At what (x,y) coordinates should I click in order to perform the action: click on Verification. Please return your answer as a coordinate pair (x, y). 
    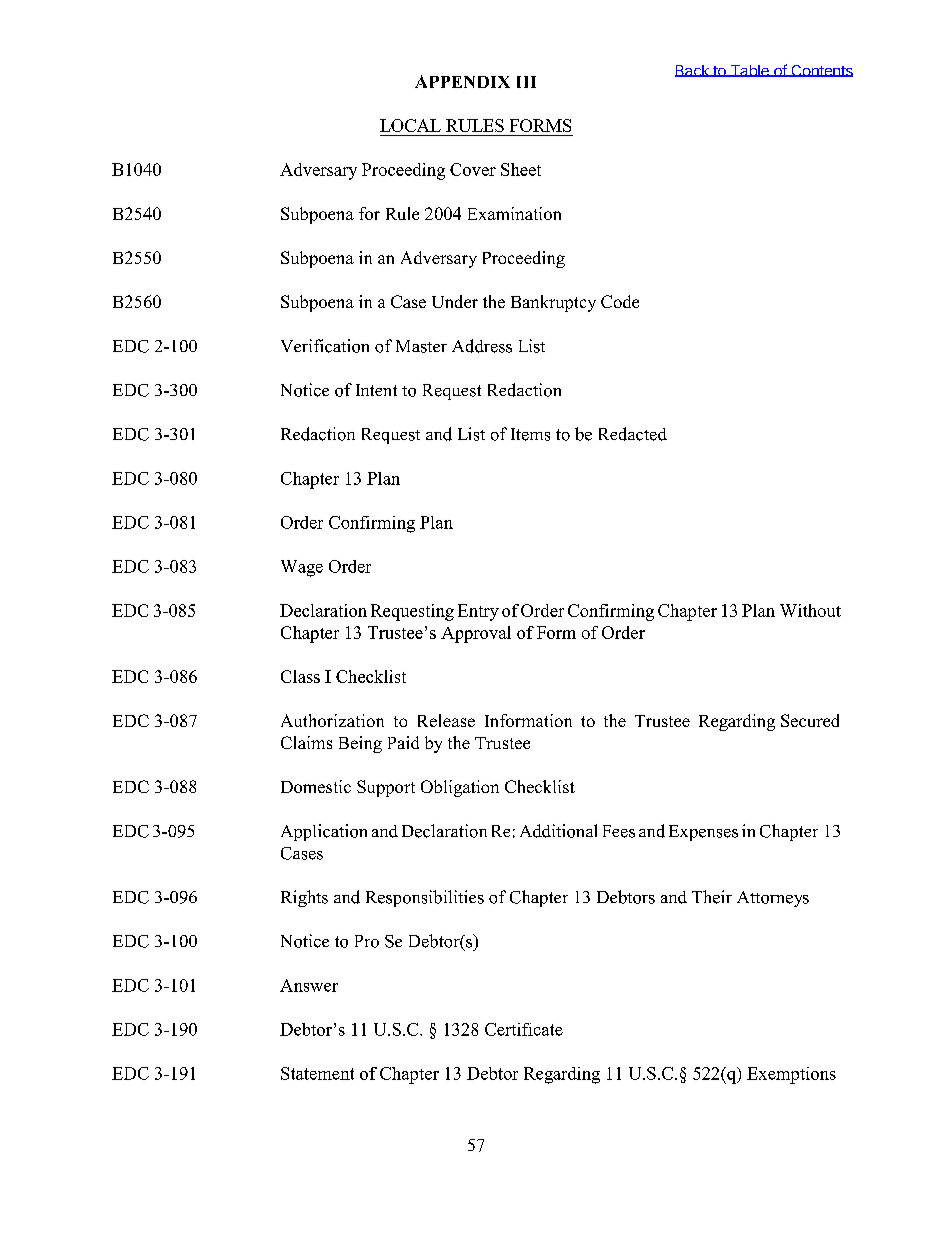
    Looking at the image, I should click on (325, 346).
